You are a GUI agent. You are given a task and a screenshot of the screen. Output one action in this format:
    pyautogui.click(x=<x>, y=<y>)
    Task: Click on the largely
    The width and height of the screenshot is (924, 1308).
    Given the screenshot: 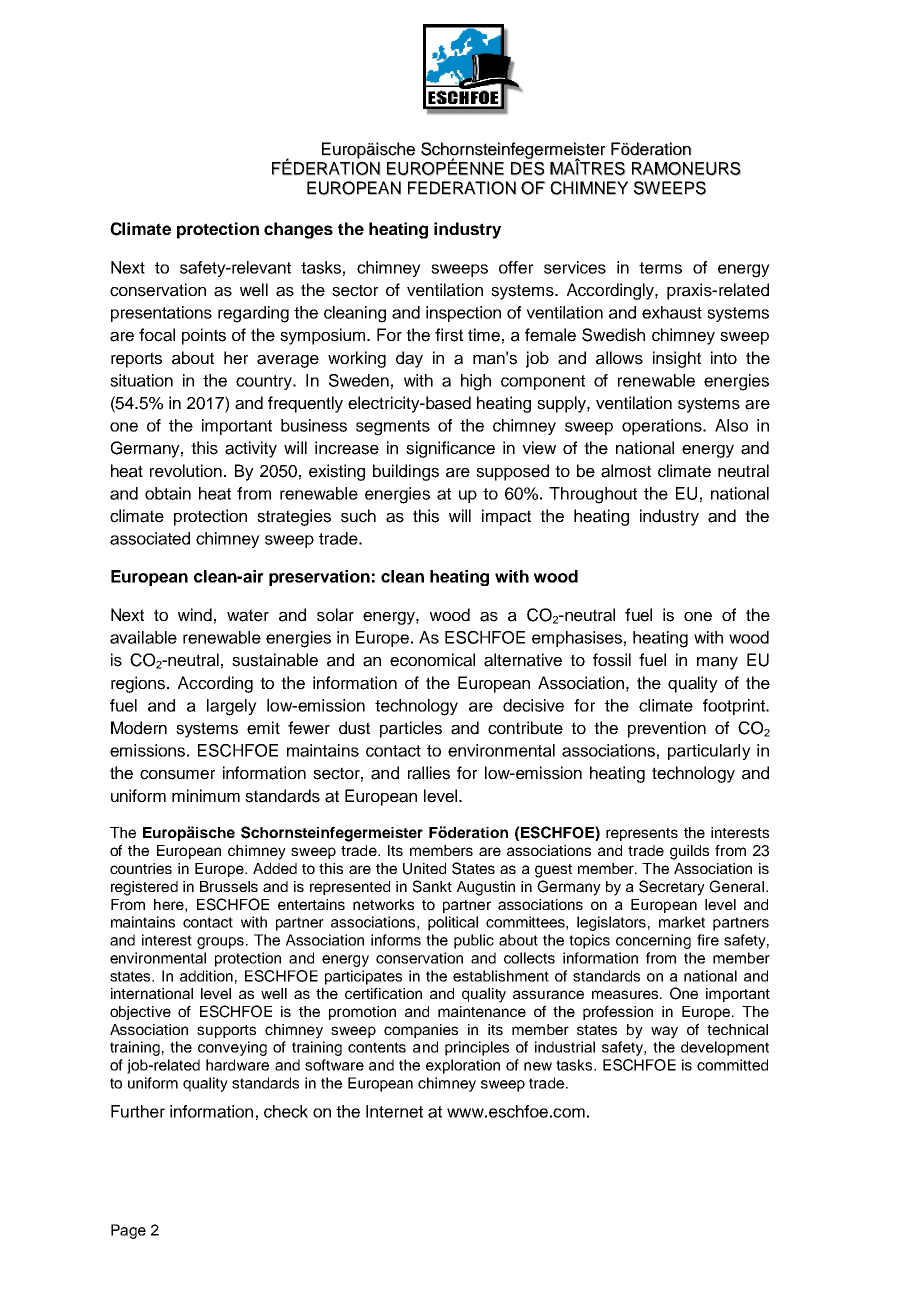 What is the action you would take?
    pyautogui.click(x=232, y=707)
